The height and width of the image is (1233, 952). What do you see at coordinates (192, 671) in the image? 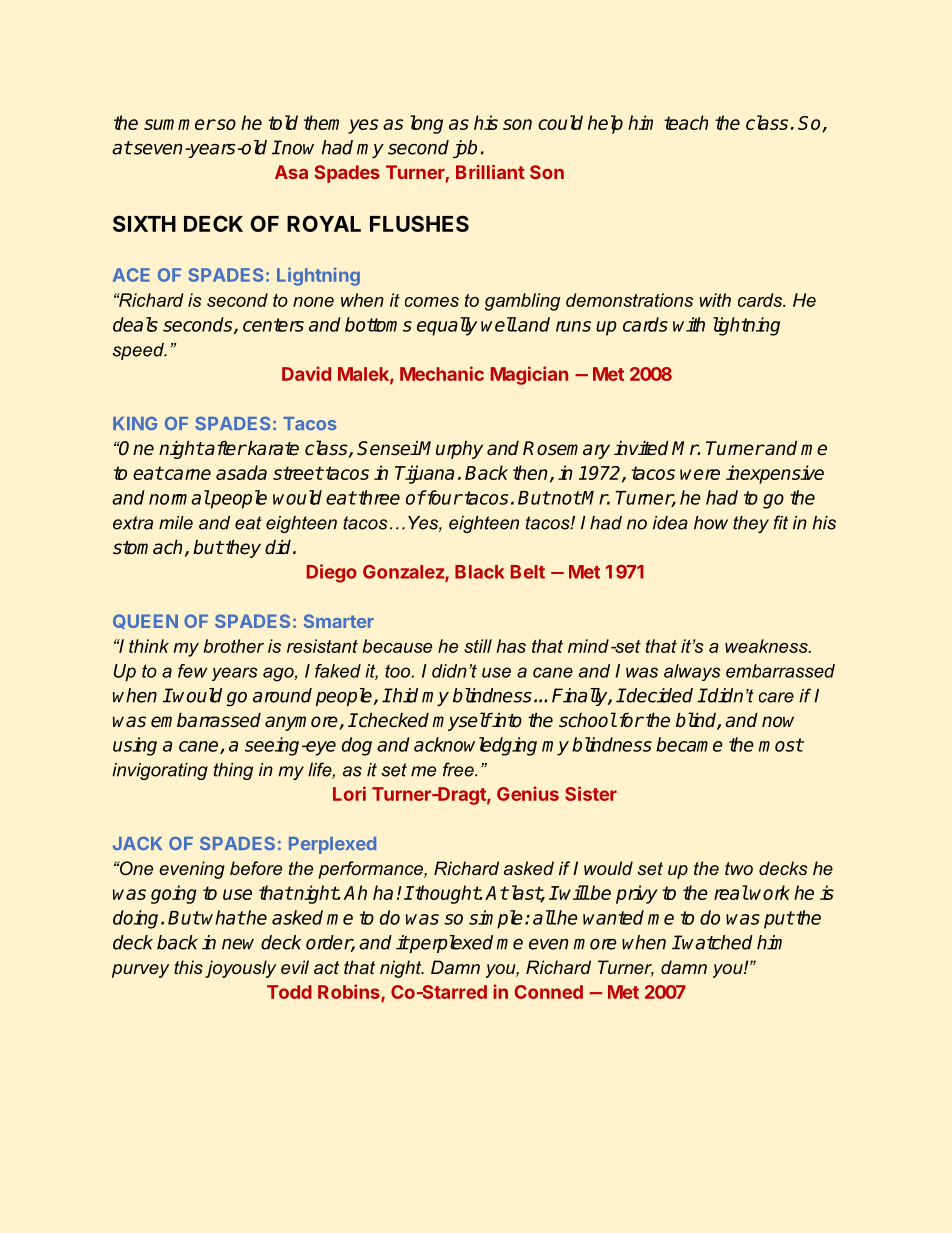
I see `few` at bounding box center [192, 671].
